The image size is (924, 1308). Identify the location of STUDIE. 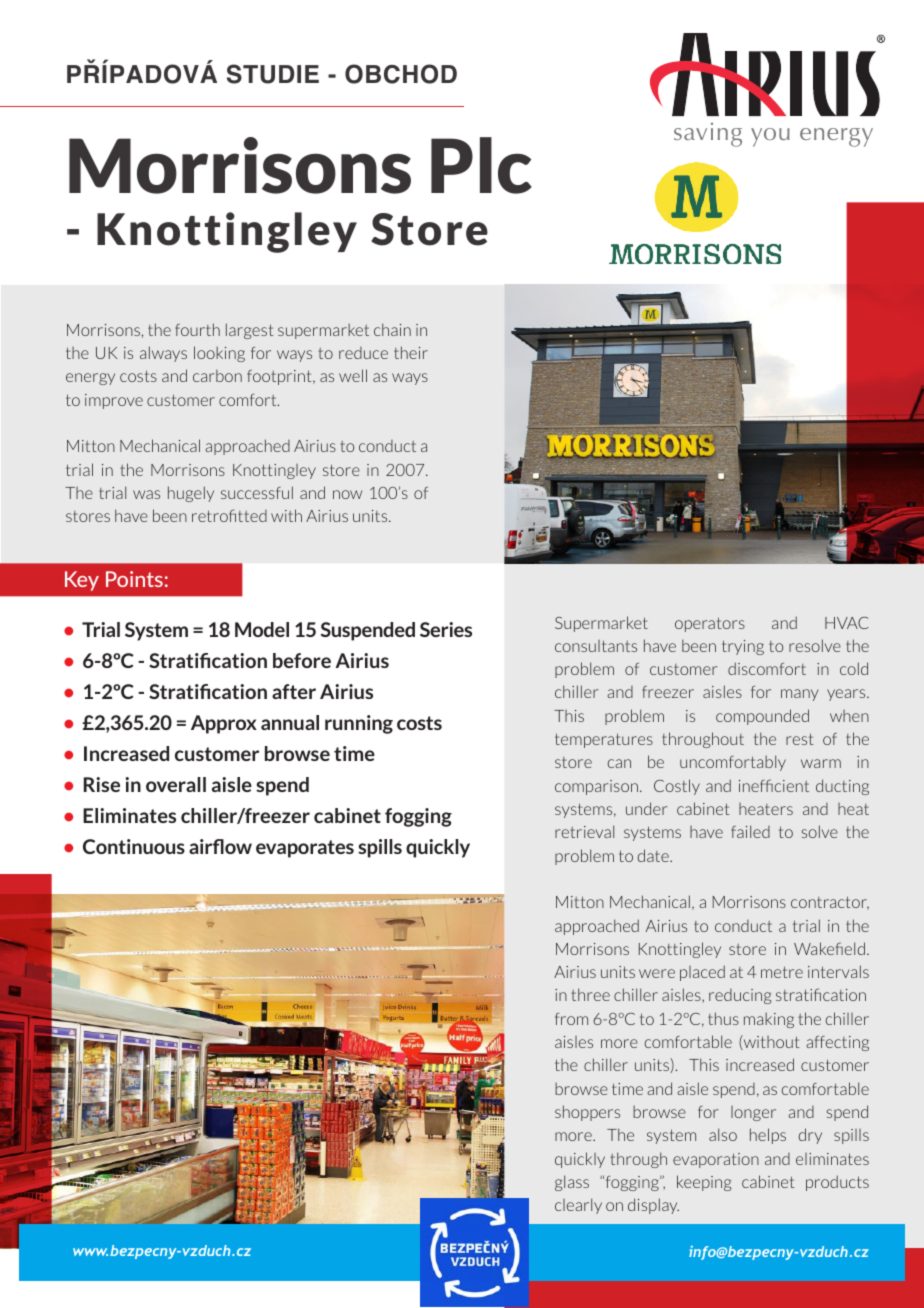
(273, 74).
